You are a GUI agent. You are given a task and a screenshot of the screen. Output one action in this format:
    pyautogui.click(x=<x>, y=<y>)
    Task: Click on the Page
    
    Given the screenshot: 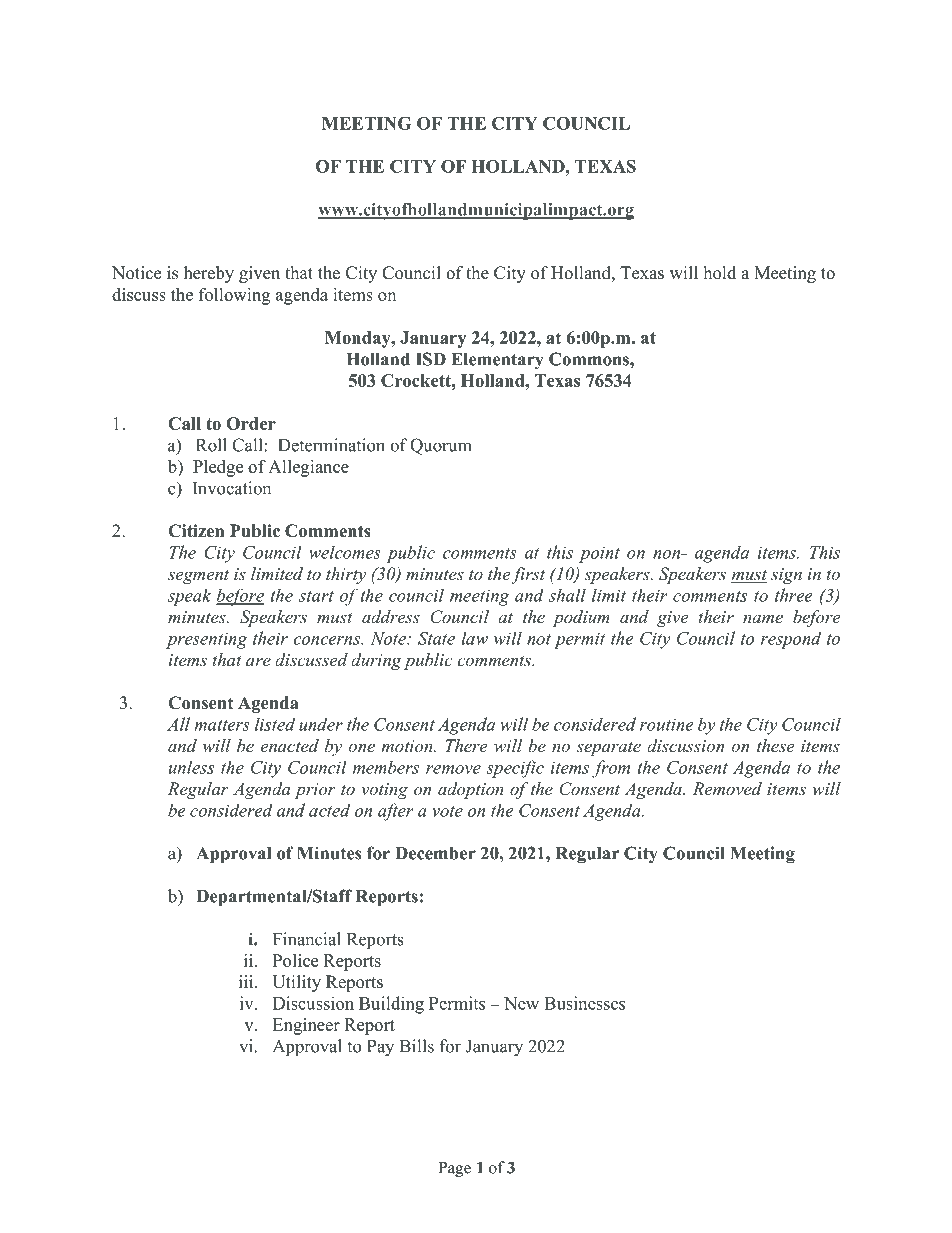 What is the action you would take?
    pyautogui.click(x=455, y=1169)
